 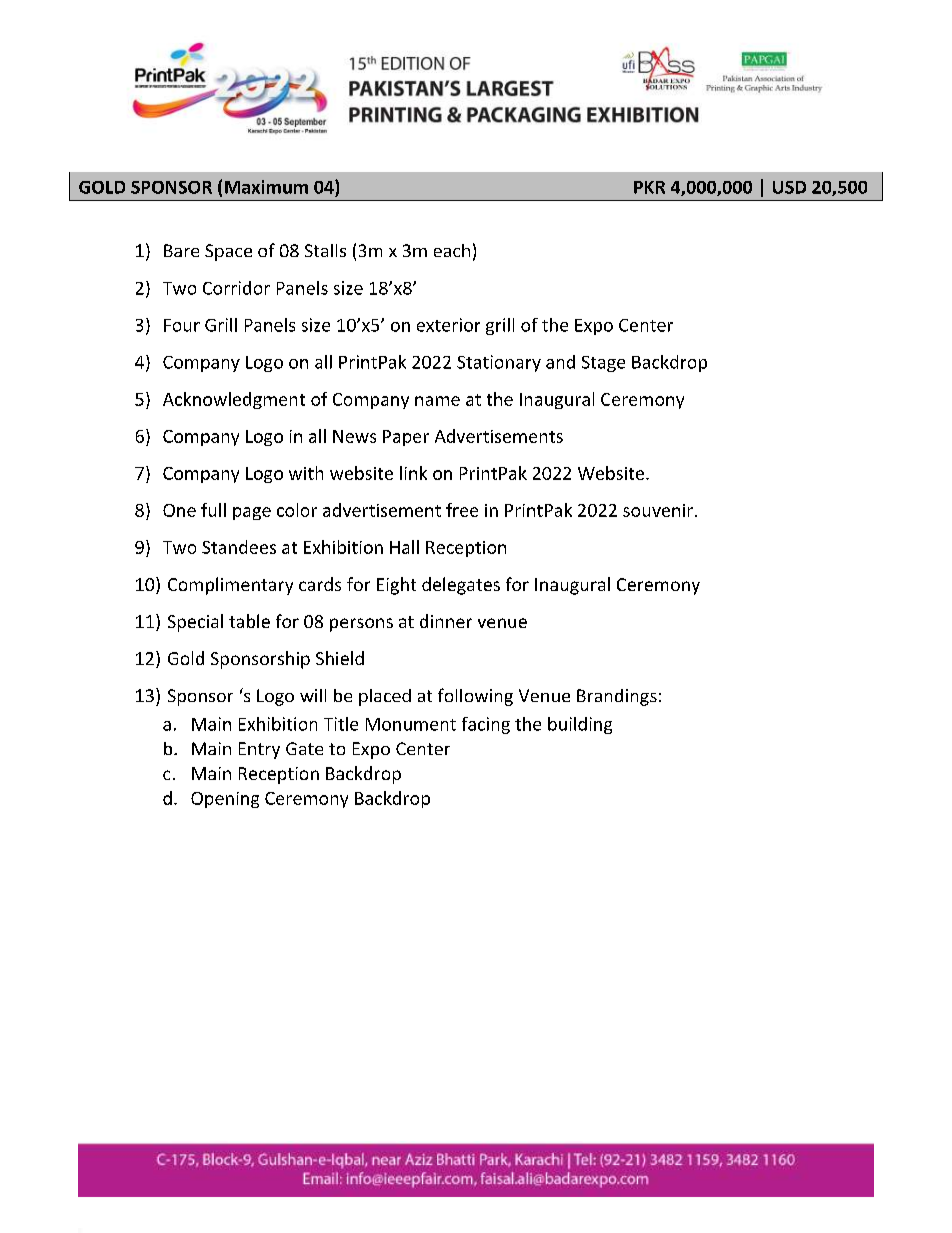 I want to click on Acknowledgment, so click(x=234, y=400).
